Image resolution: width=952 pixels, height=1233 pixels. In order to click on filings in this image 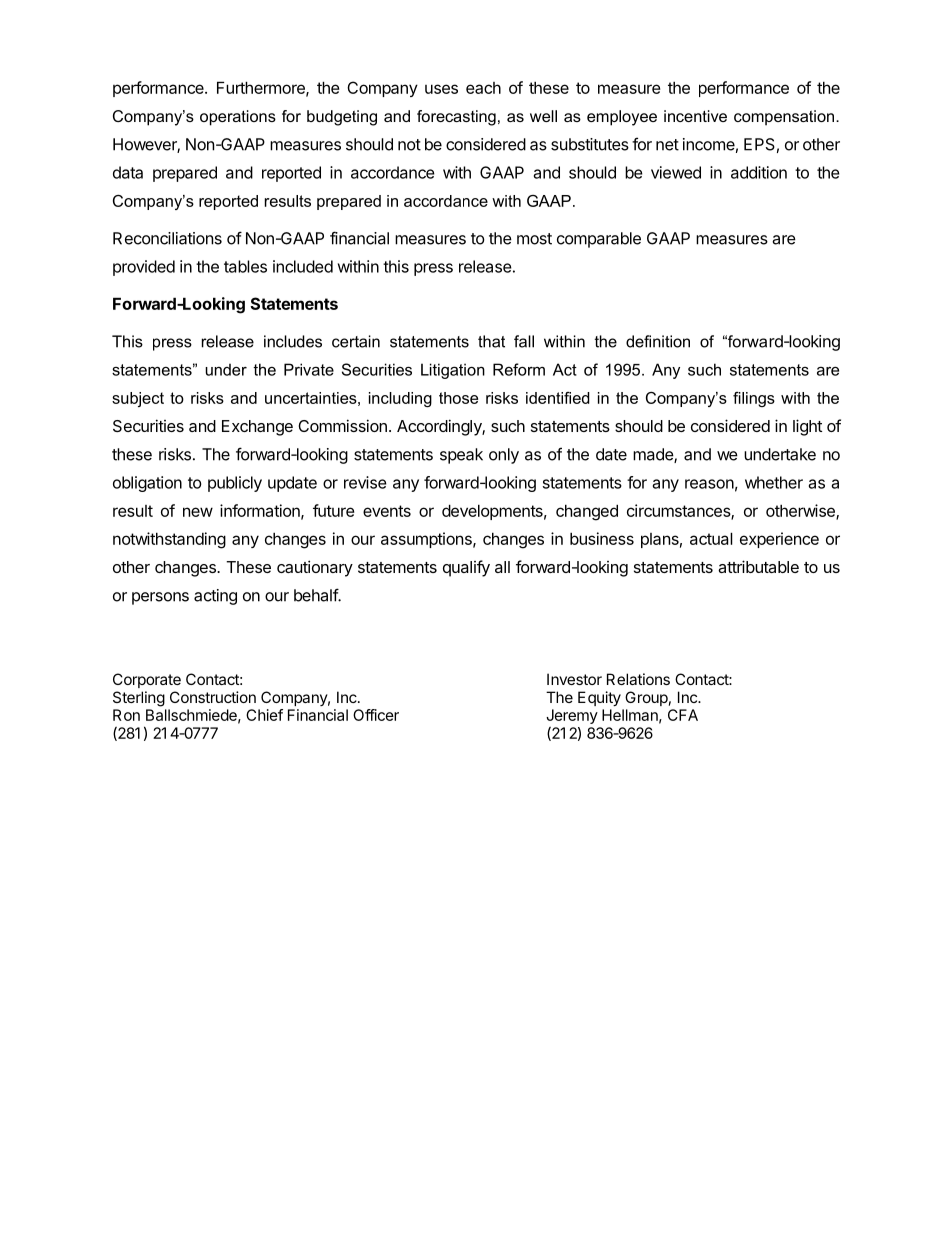, I will do `click(754, 399)`.
